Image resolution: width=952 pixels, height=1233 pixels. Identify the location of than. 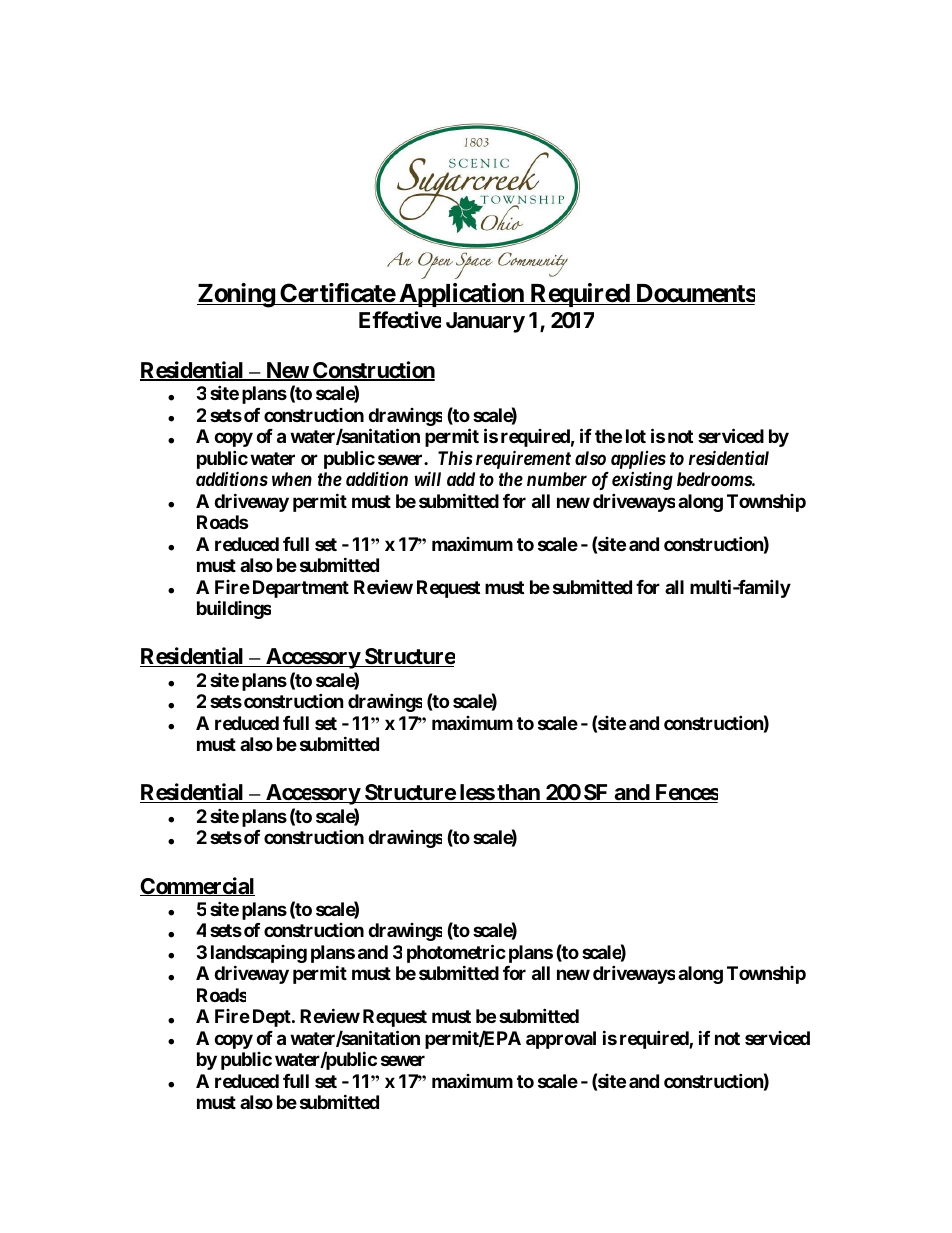
(518, 793).
